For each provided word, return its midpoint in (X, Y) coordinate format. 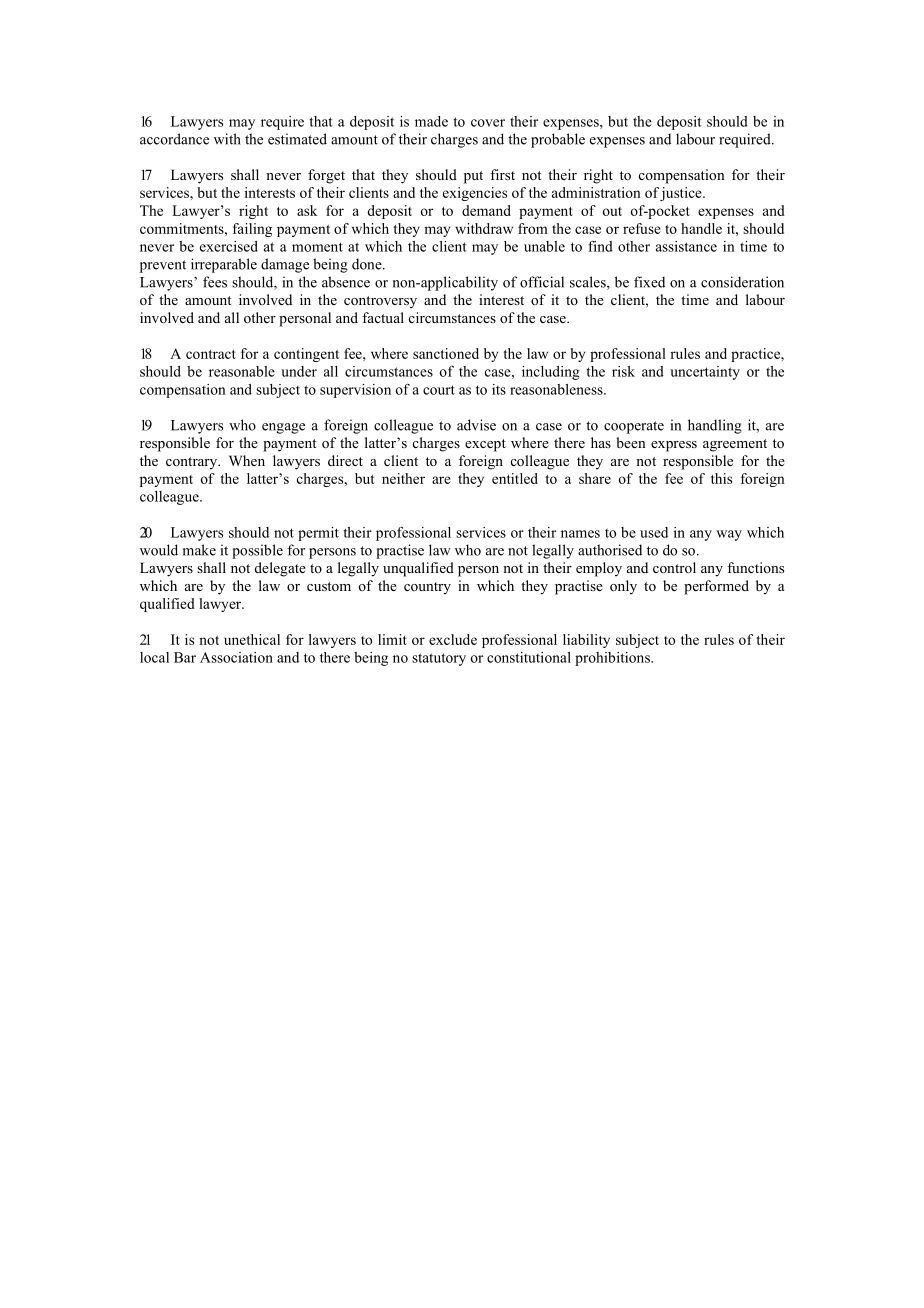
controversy (380, 302)
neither (403, 478)
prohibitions (613, 659)
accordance (174, 139)
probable (558, 140)
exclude (453, 639)
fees (215, 282)
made (431, 121)
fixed (649, 282)
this (721, 478)
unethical (252, 639)
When (247, 460)
